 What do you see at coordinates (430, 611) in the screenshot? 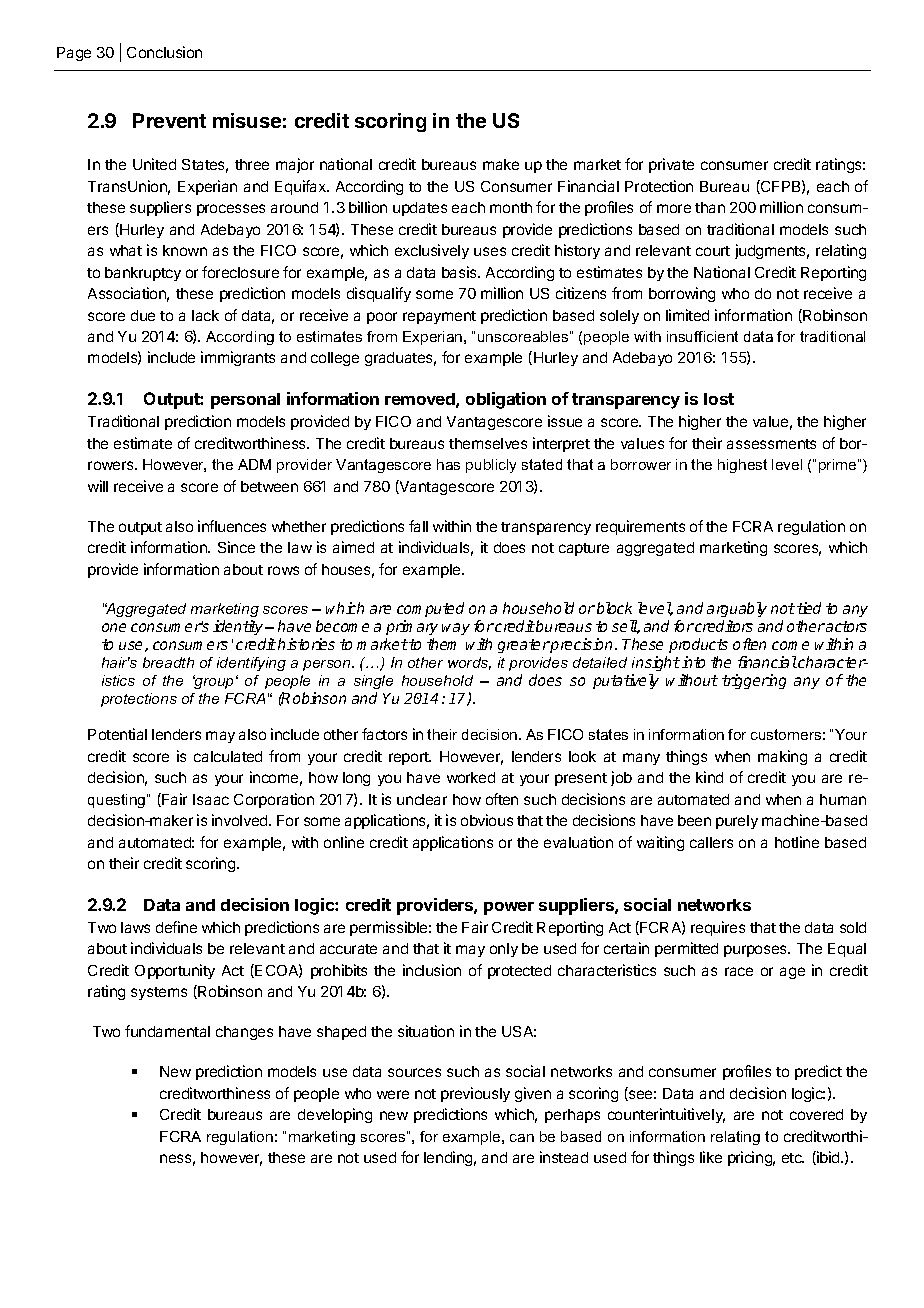
I see `computed` at bounding box center [430, 611].
